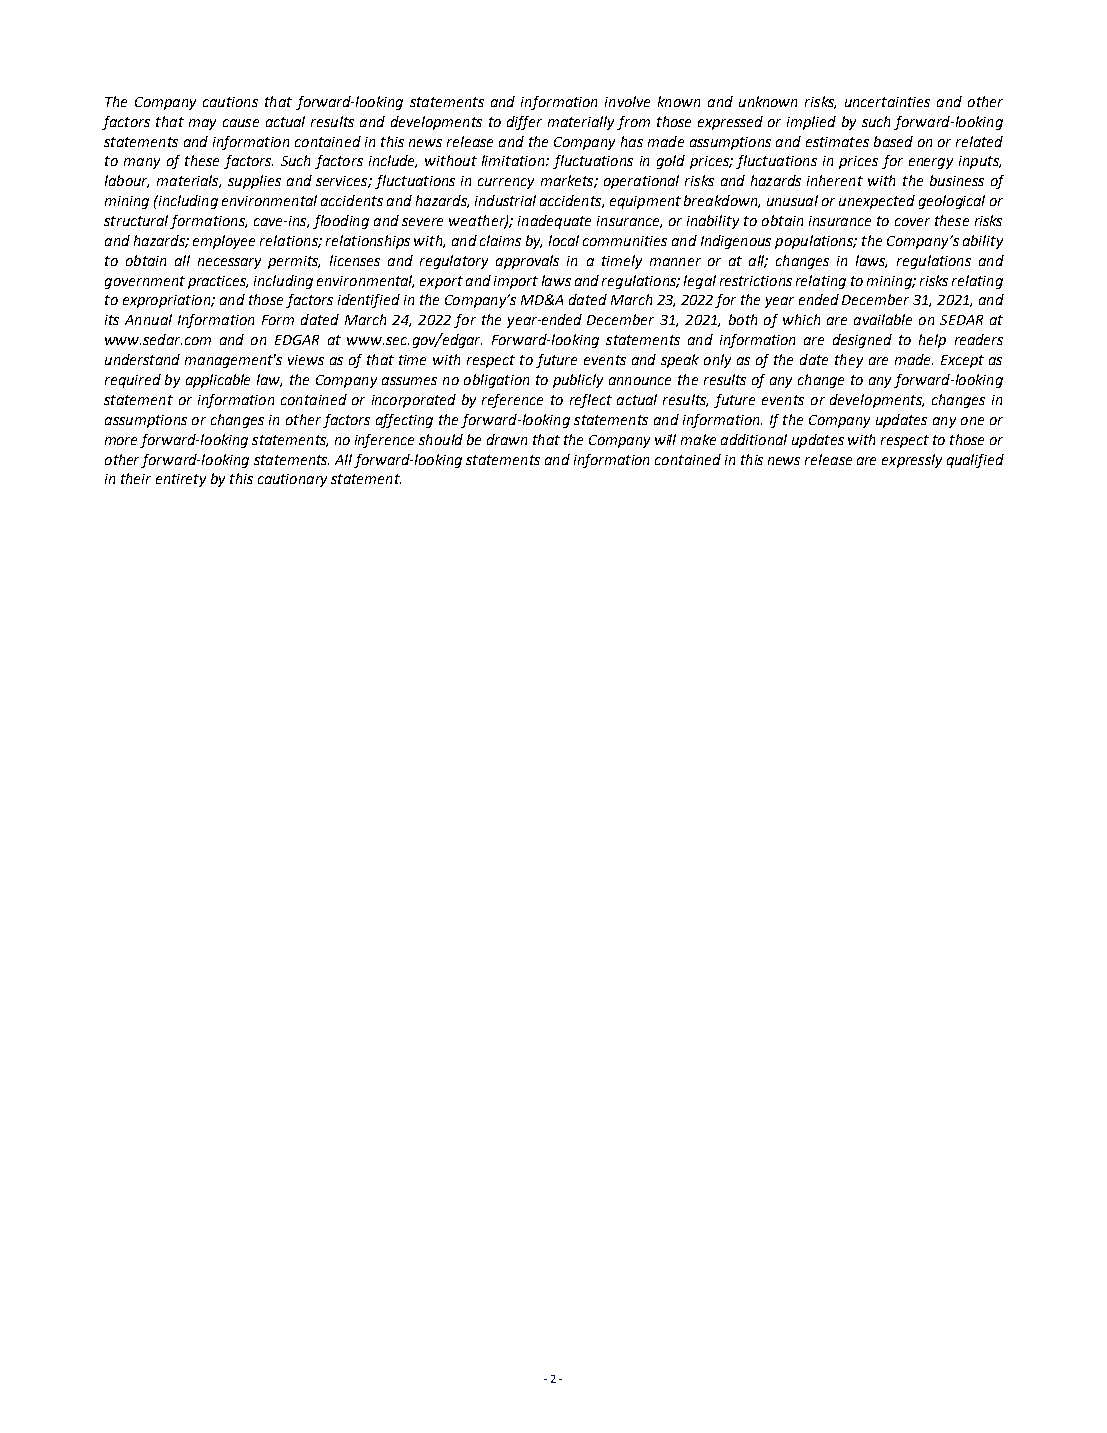 The height and width of the document is (1433, 1107). What do you see at coordinates (912, 222) in the document?
I see `cover` at bounding box center [912, 222].
